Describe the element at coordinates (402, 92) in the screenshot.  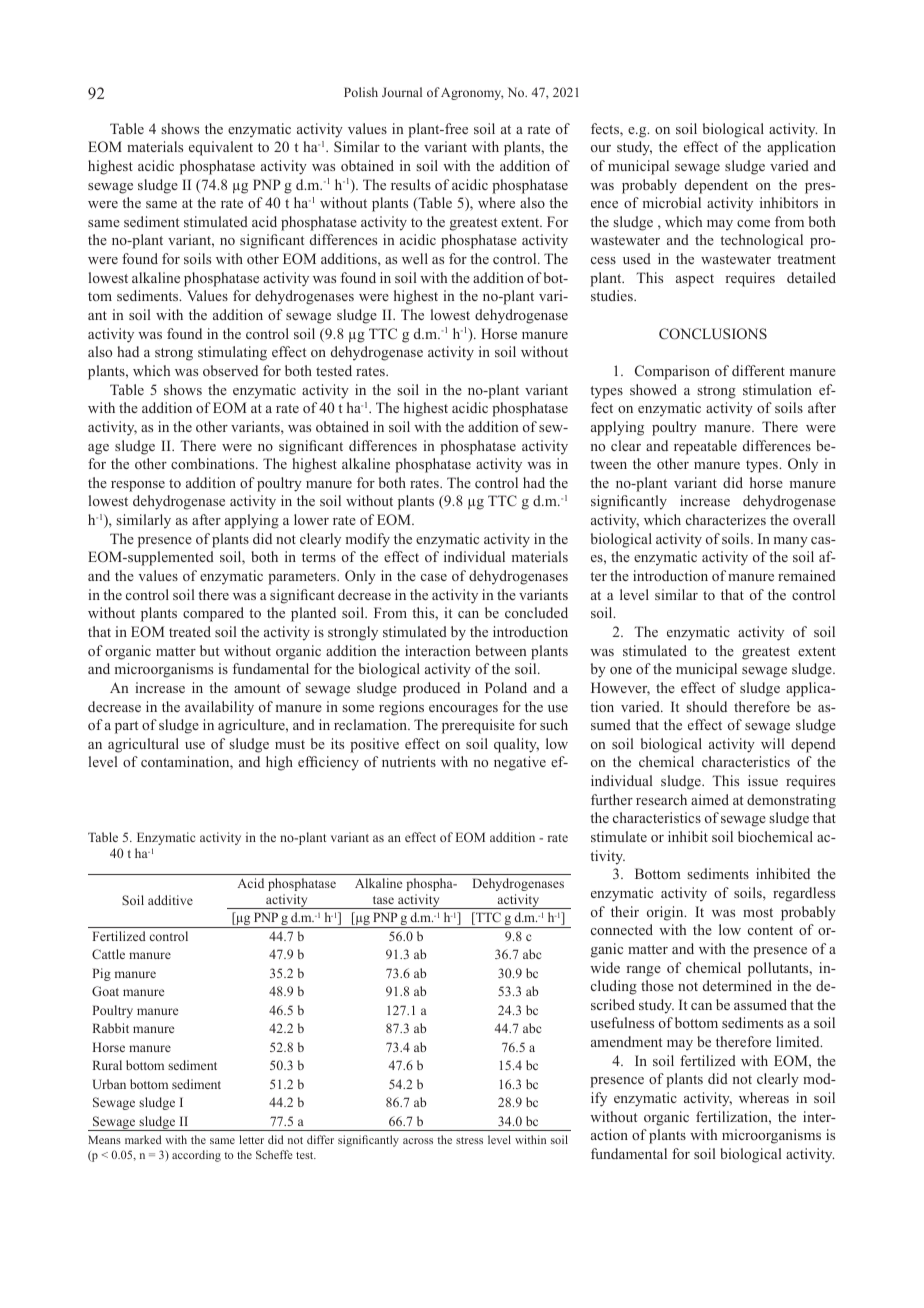
I see `Journal` at that location.
